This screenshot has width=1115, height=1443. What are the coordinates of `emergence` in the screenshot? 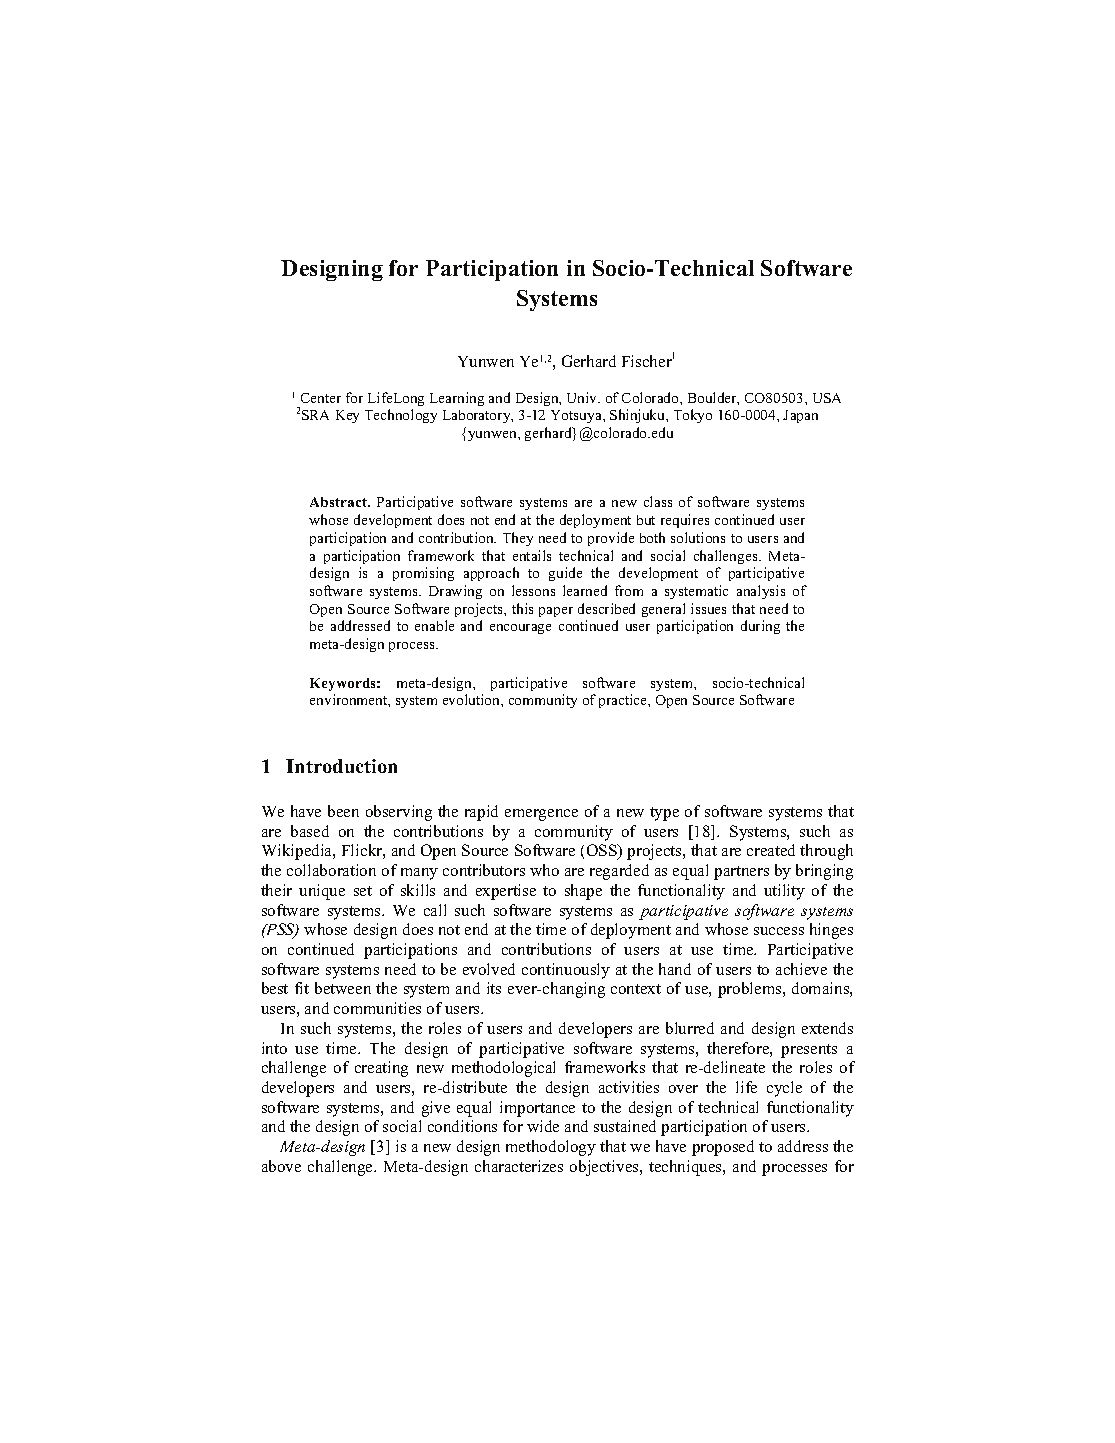 It's located at (541, 815).
